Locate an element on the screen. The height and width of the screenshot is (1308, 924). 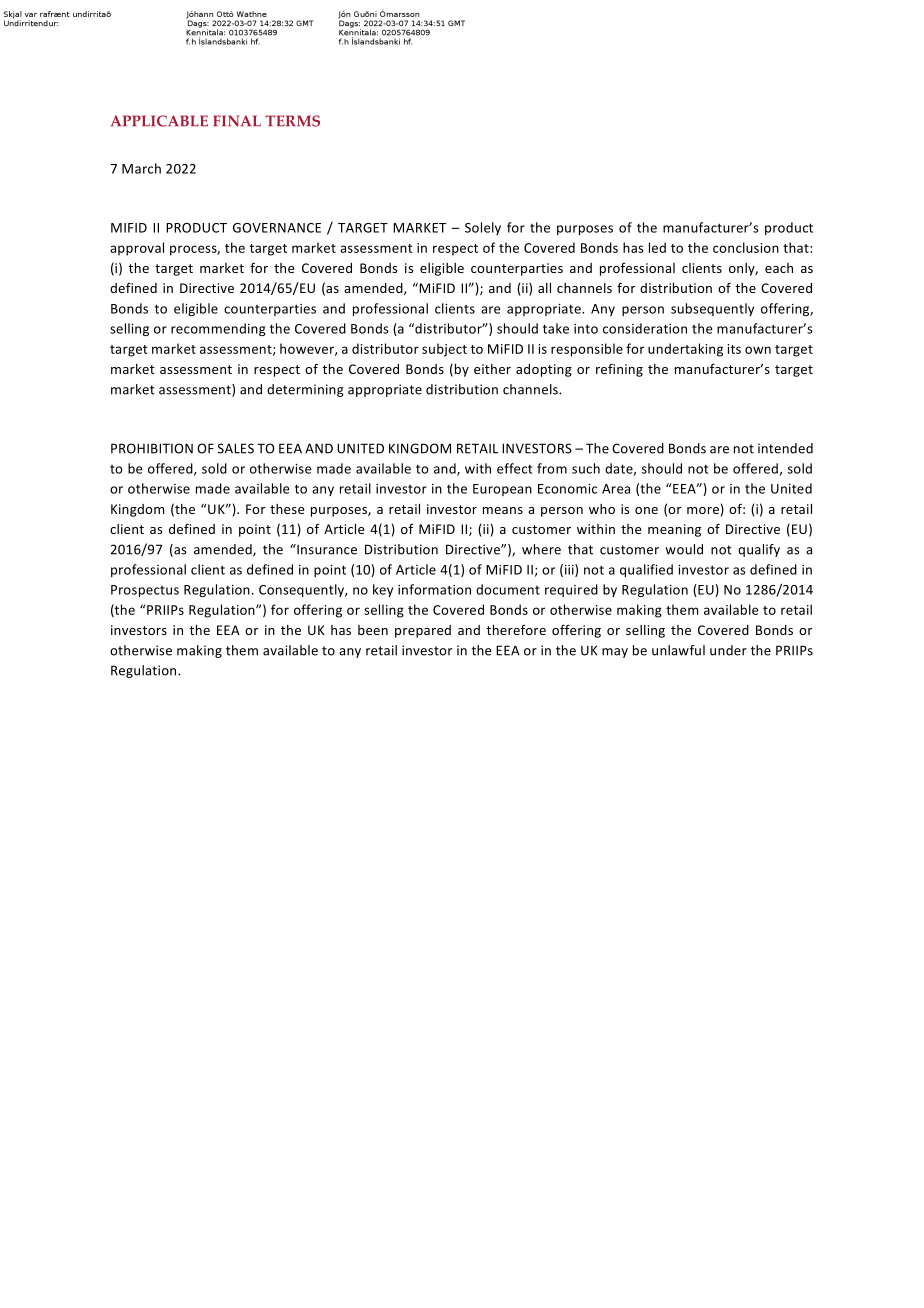
led is located at coordinates (657, 247).
